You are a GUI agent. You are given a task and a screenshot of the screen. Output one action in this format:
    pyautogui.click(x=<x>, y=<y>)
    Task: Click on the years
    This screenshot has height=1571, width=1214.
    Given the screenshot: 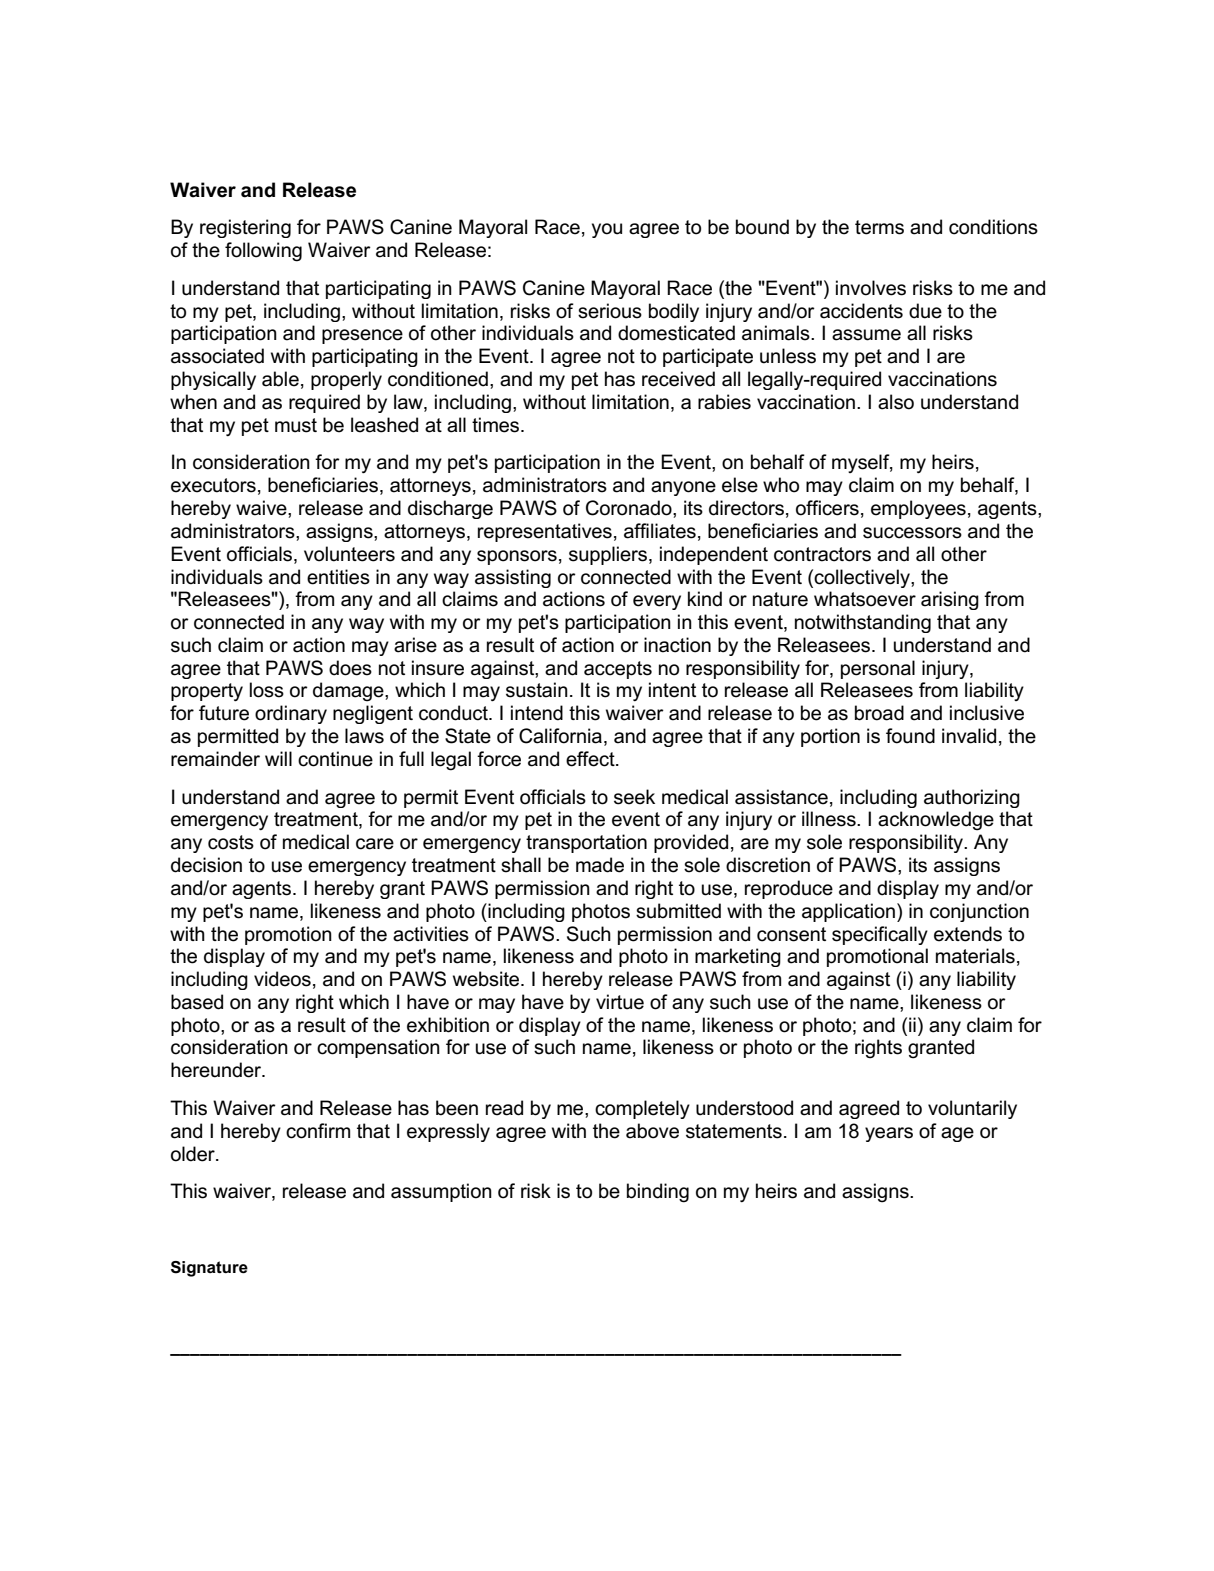 What is the action you would take?
    pyautogui.click(x=889, y=1134)
